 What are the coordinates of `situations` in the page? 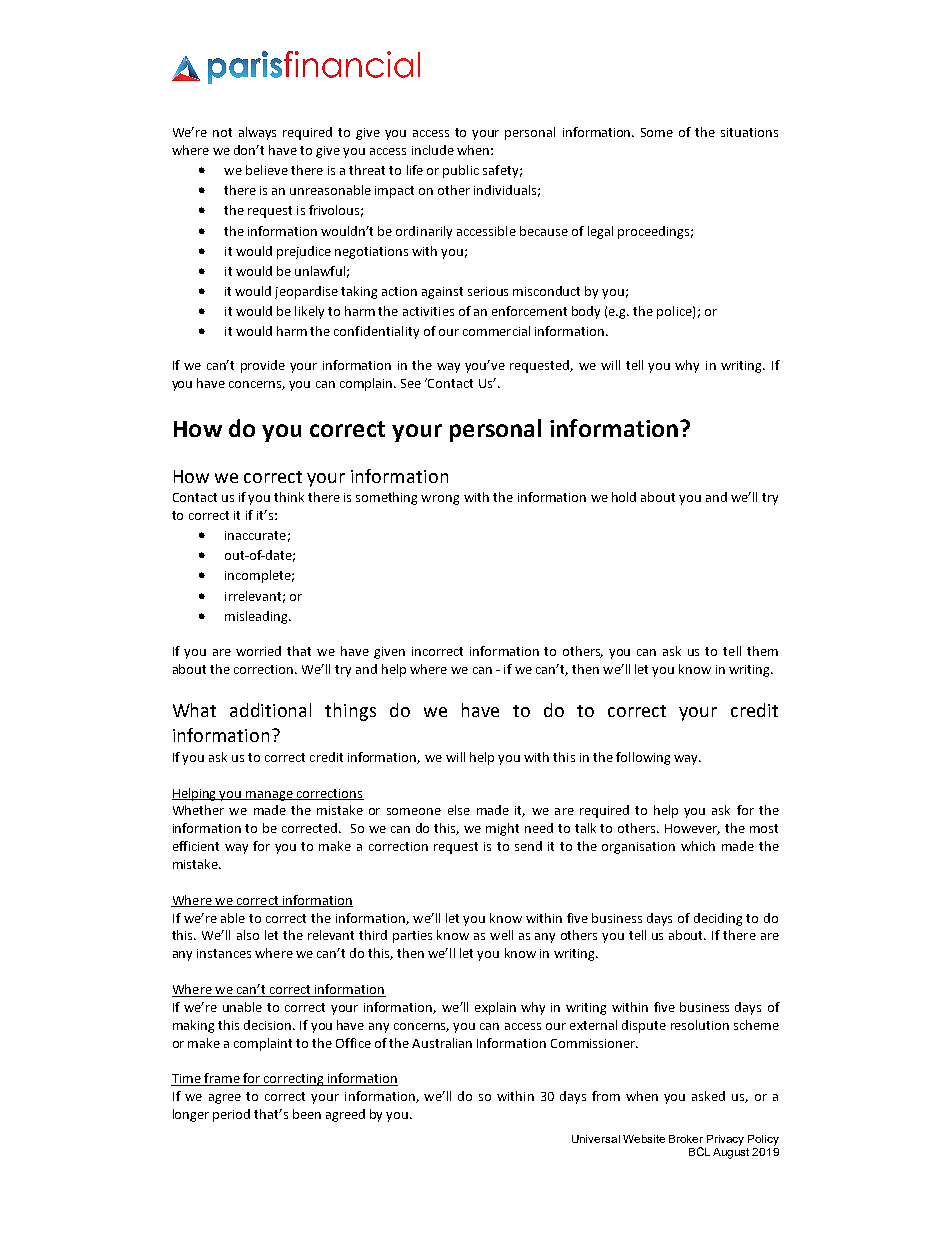 It's located at (749, 132).
